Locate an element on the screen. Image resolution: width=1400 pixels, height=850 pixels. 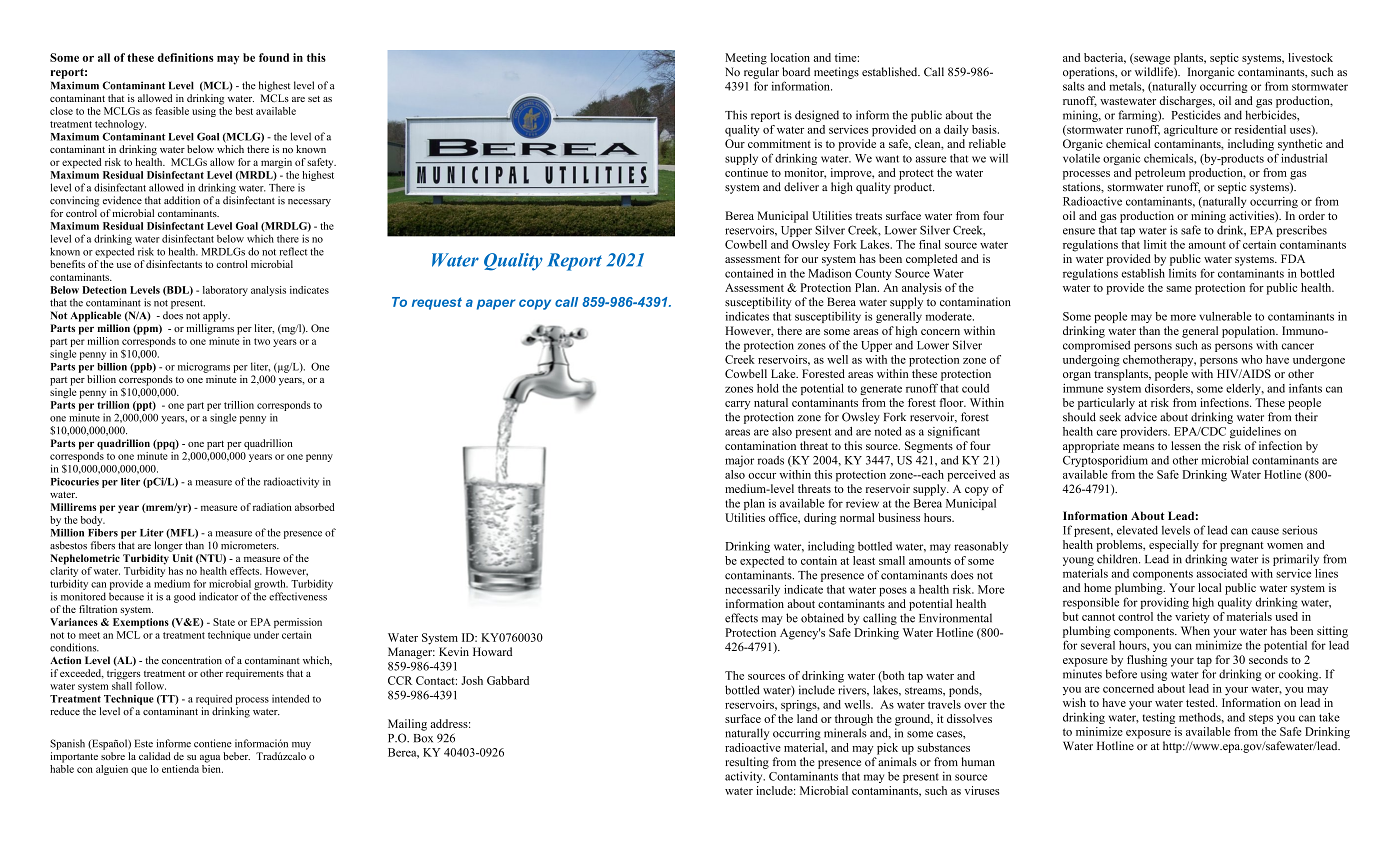
regular is located at coordinates (761, 73).
